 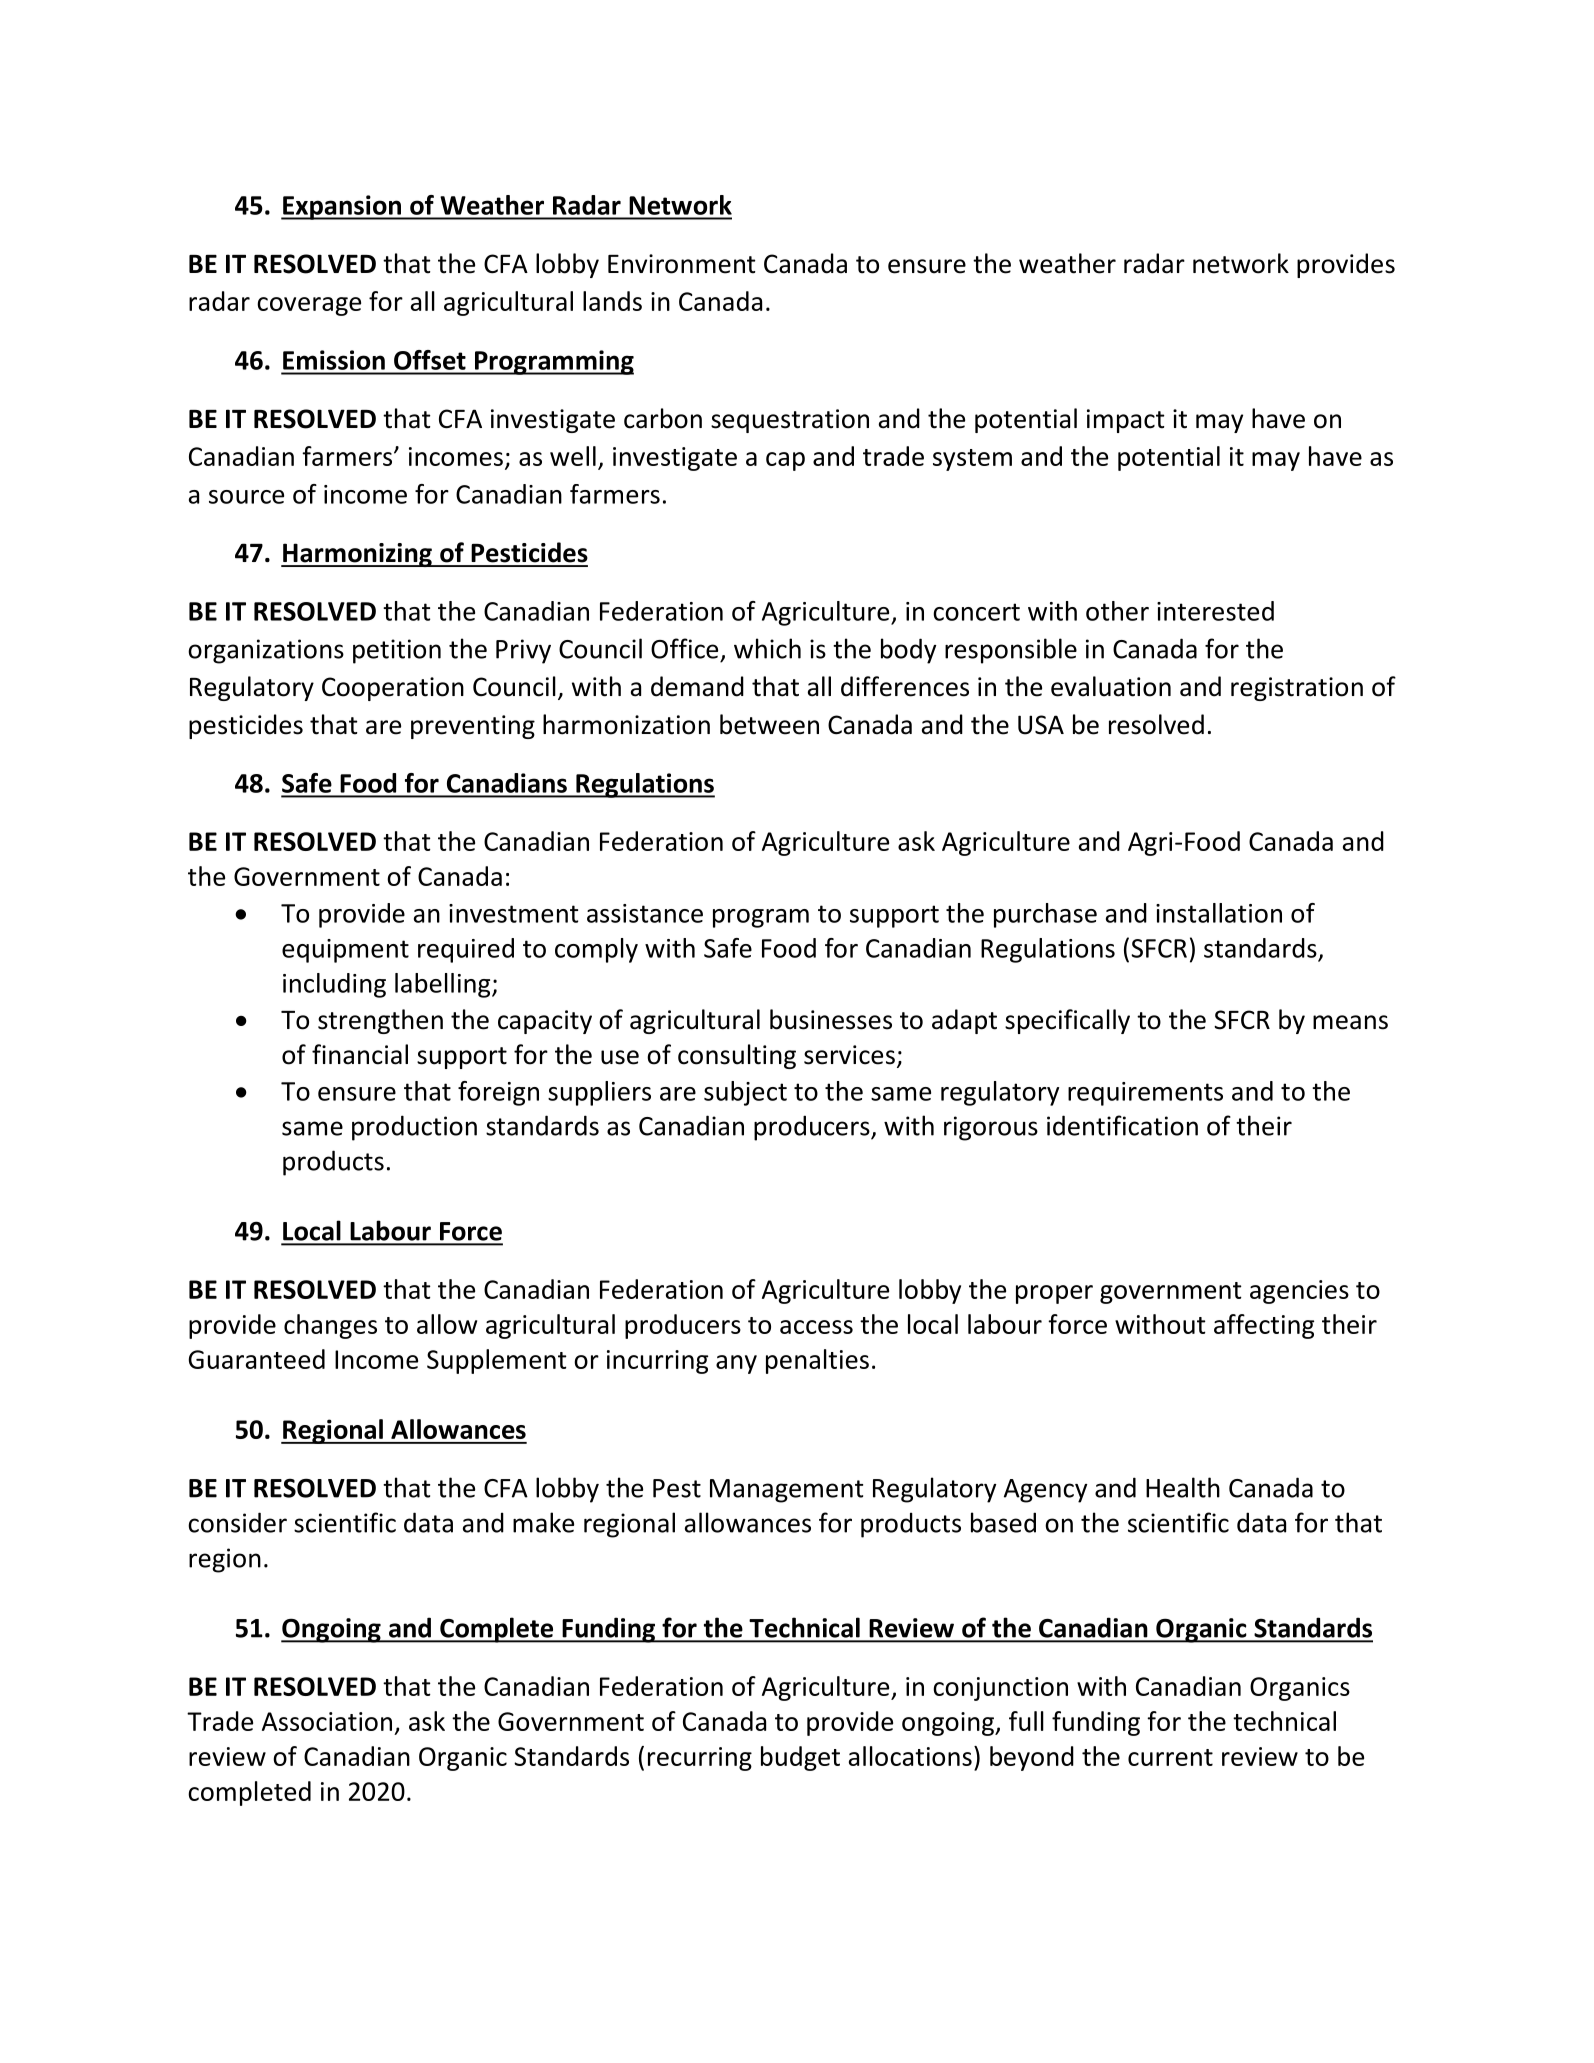 I want to click on Environment, so click(x=682, y=264).
